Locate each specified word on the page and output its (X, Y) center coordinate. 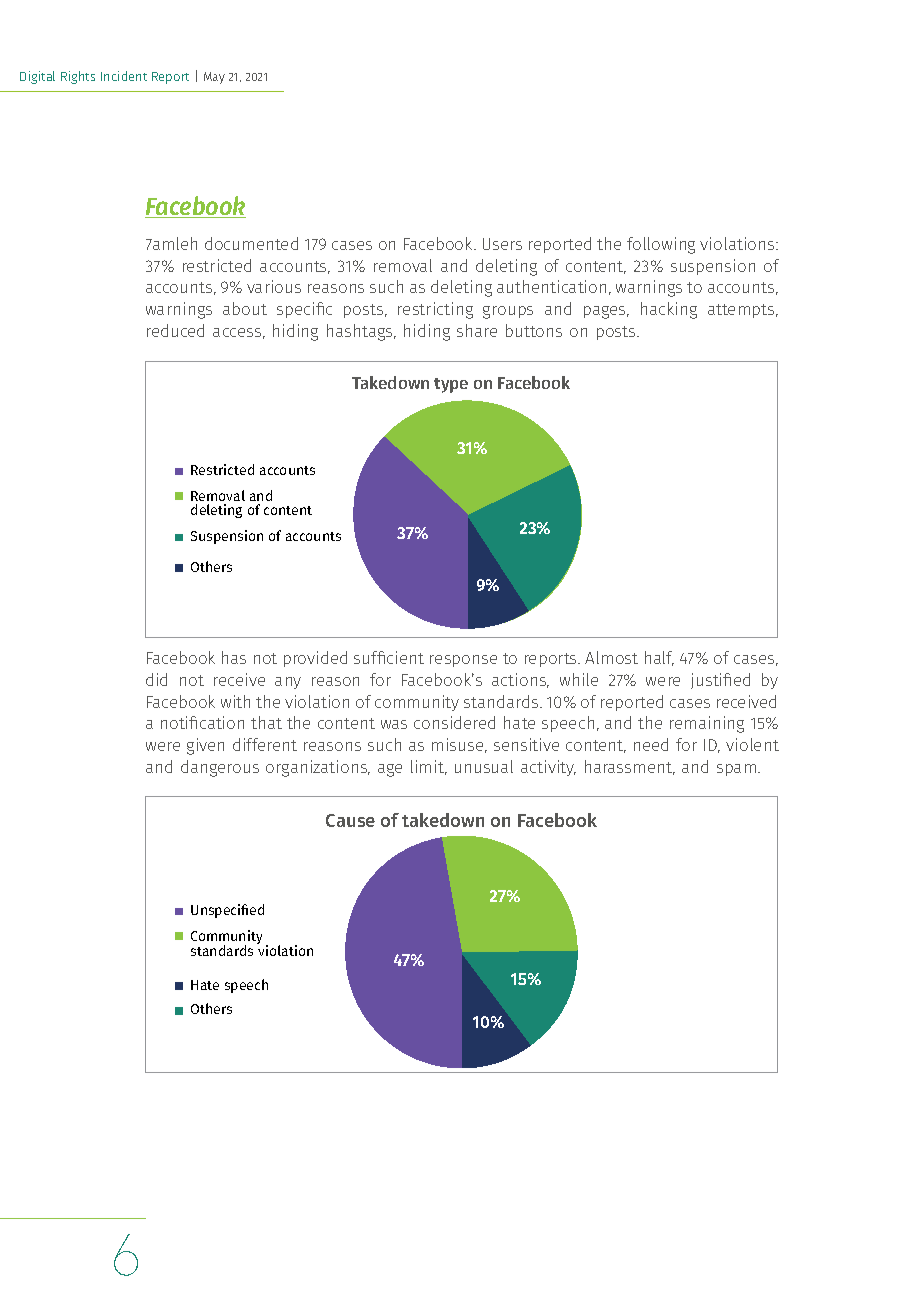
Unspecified (227, 911)
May (214, 78)
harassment (630, 767)
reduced (175, 330)
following (661, 245)
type (451, 385)
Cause (350, 820)
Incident (124, 76)
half (659, 658)
